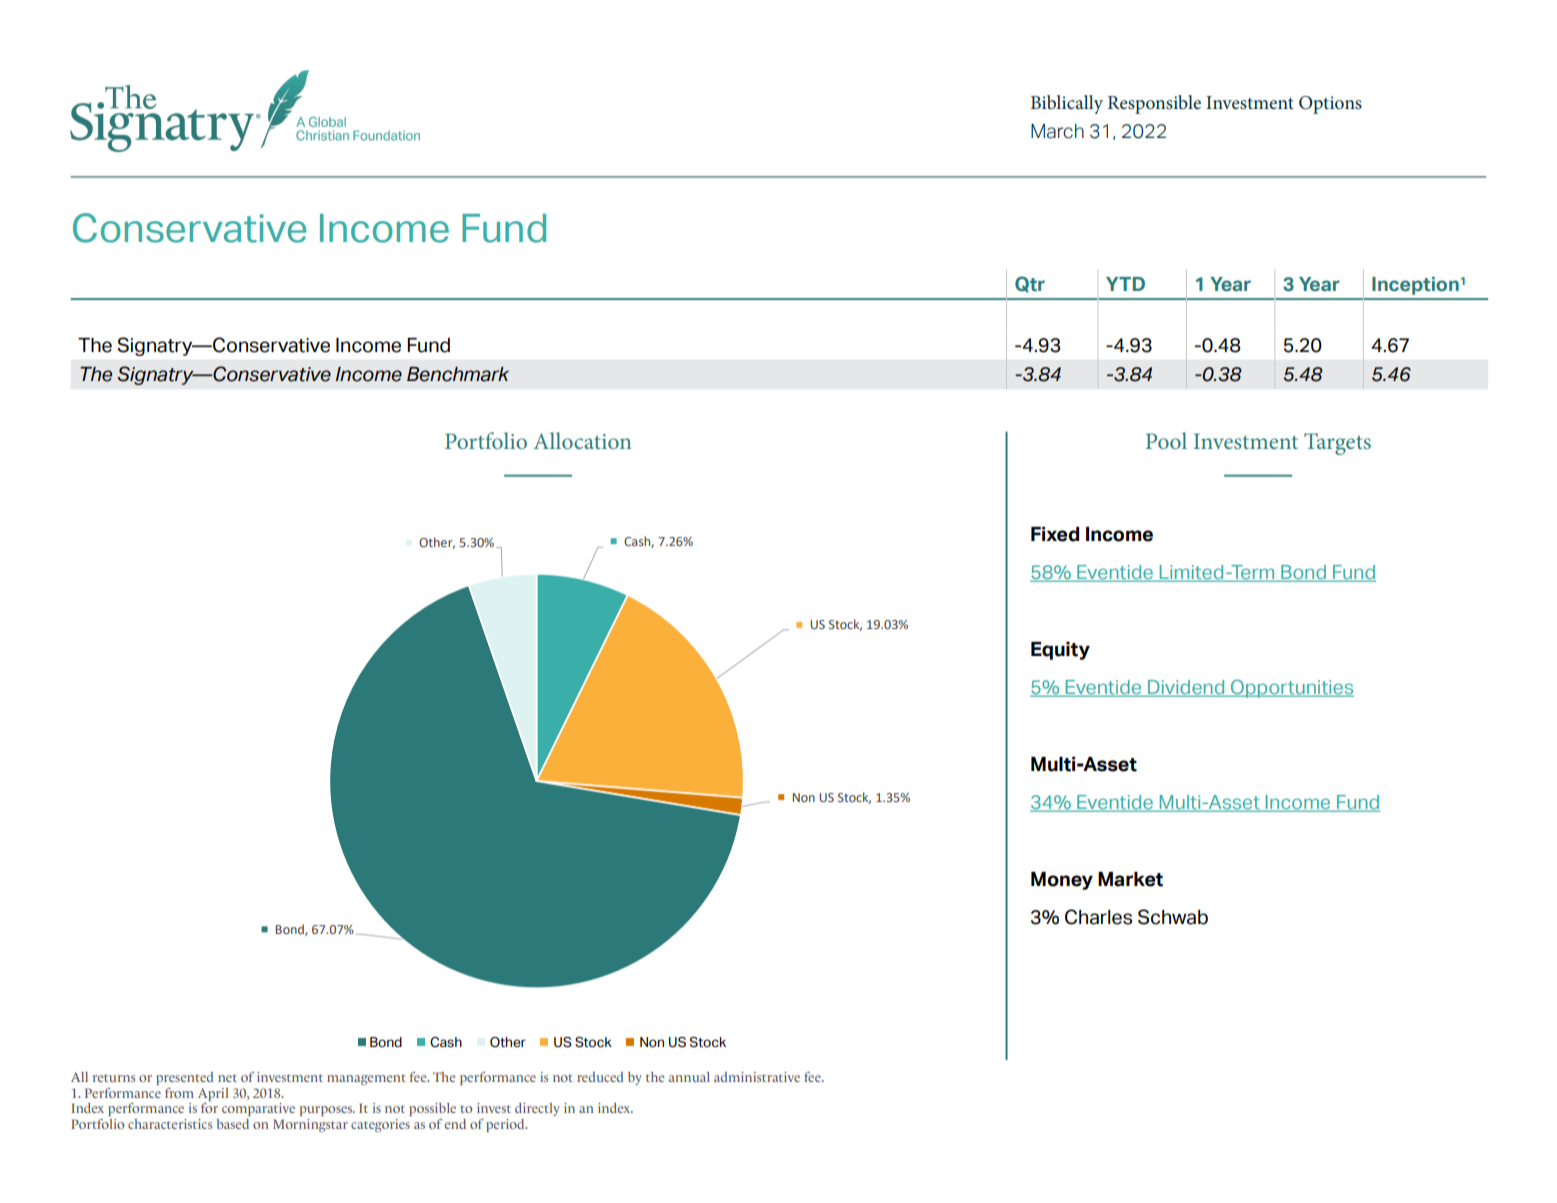 This page has height=1203, width=1557. Describe the element at coordinates (1154, 104) in the page. I see `Responsible` at that location.
